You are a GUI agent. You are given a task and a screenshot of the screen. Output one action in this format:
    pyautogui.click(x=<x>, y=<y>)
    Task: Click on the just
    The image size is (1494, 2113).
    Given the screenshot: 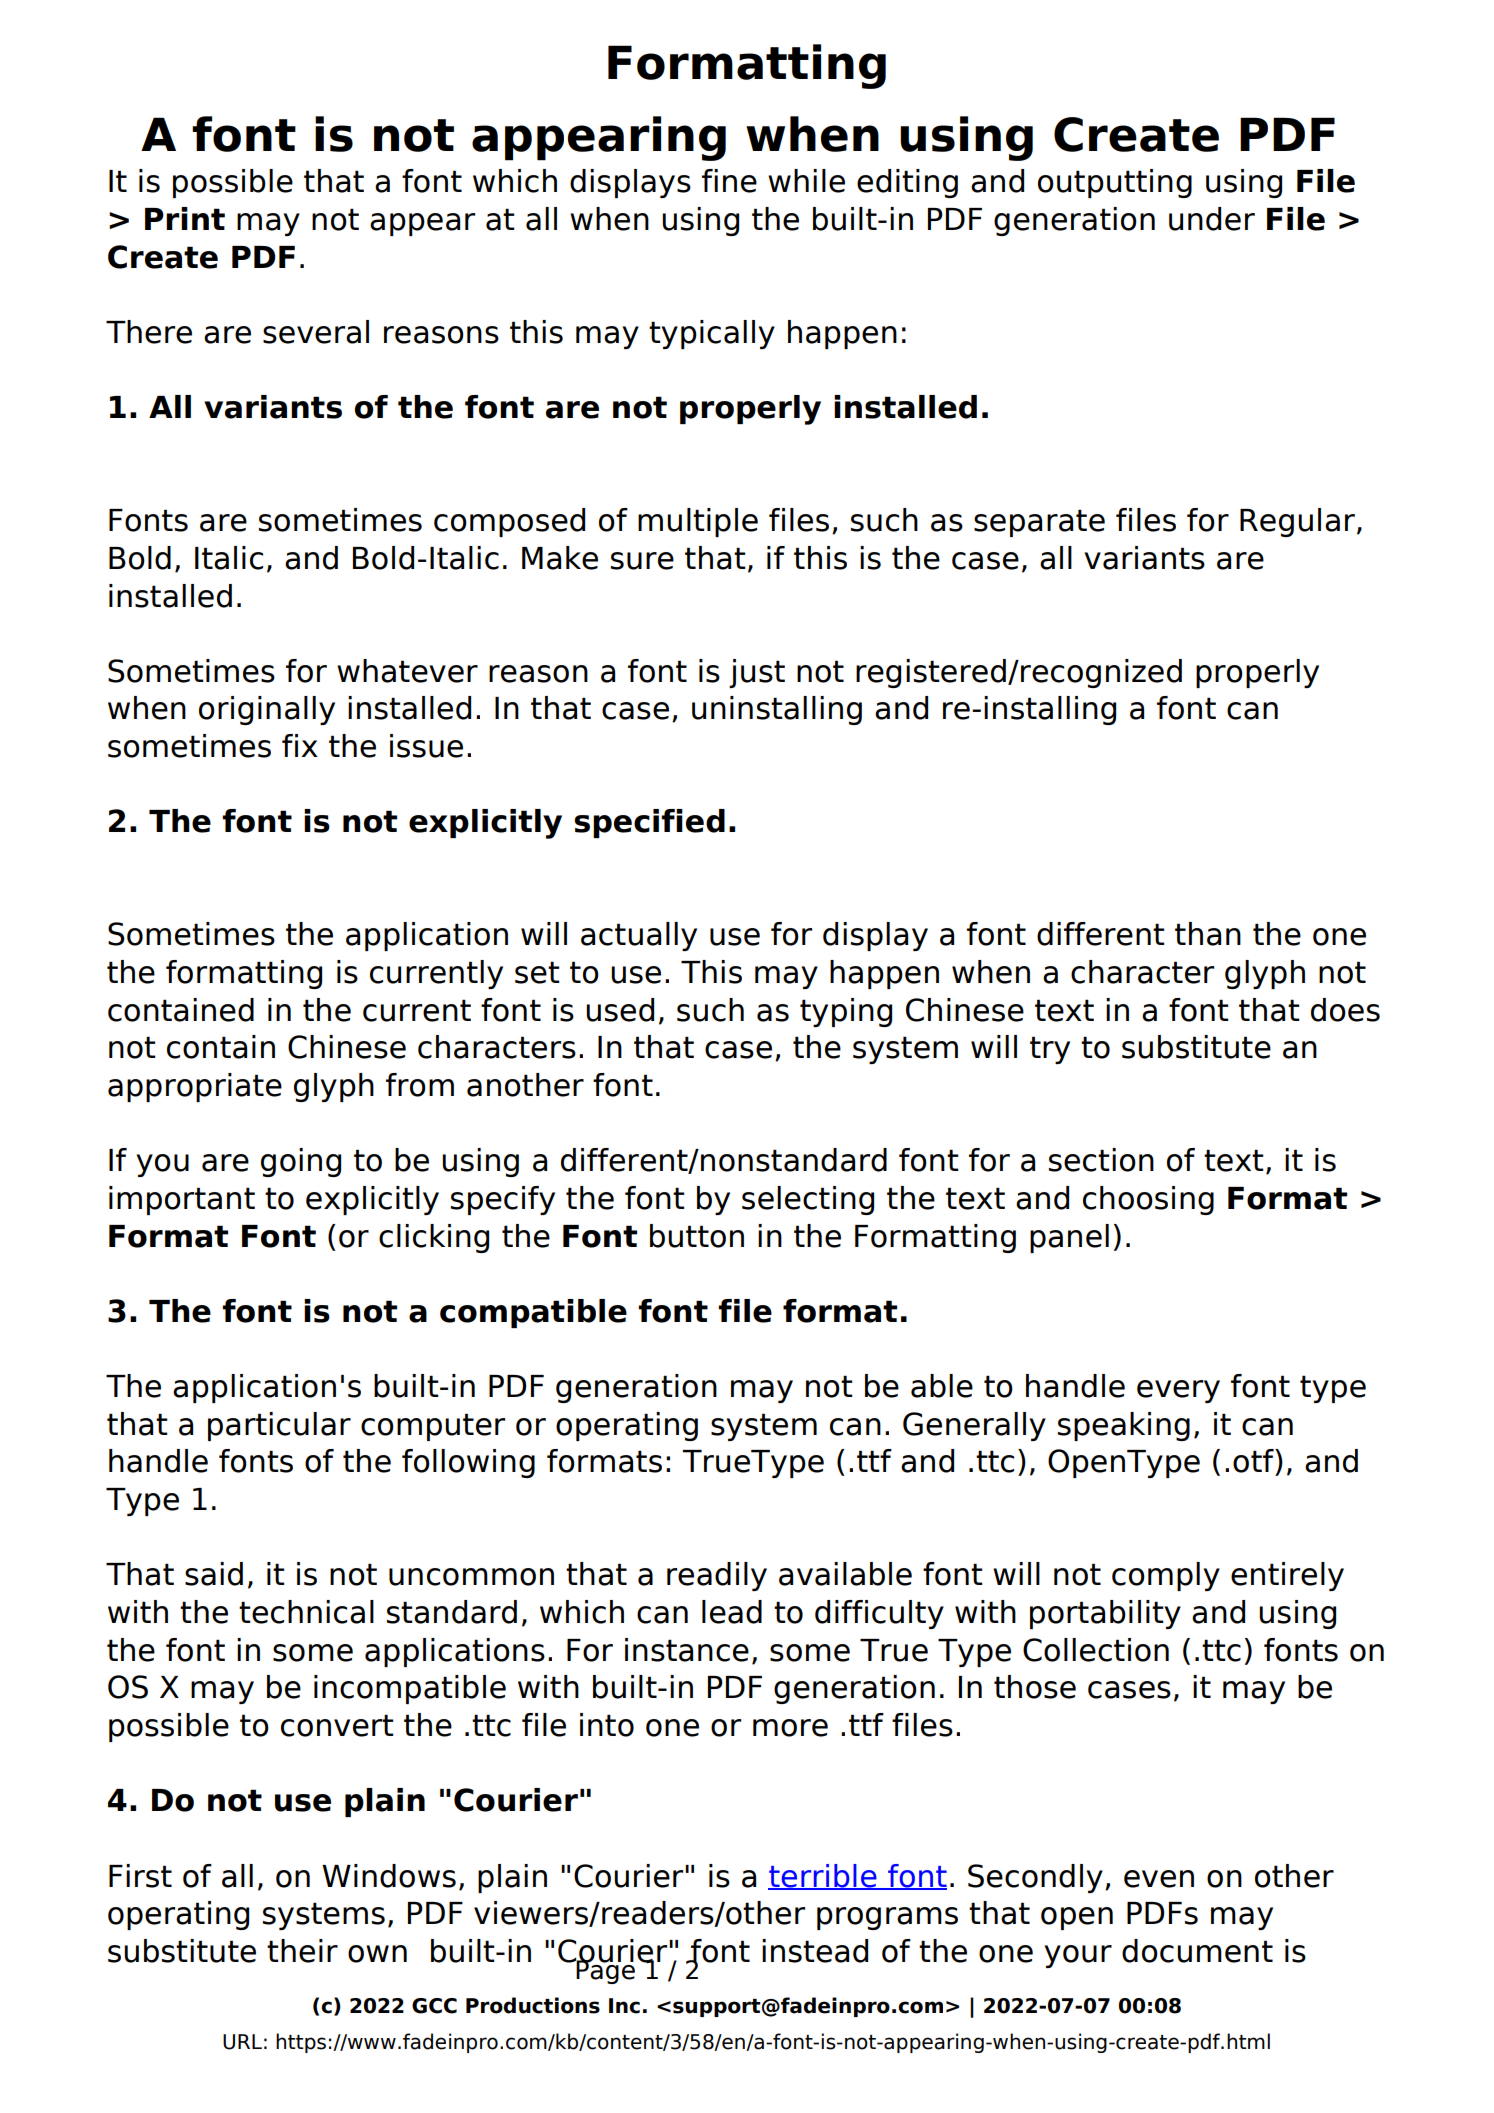 What is the action you would take?
    pyautogui.click(x=757, y=673)
